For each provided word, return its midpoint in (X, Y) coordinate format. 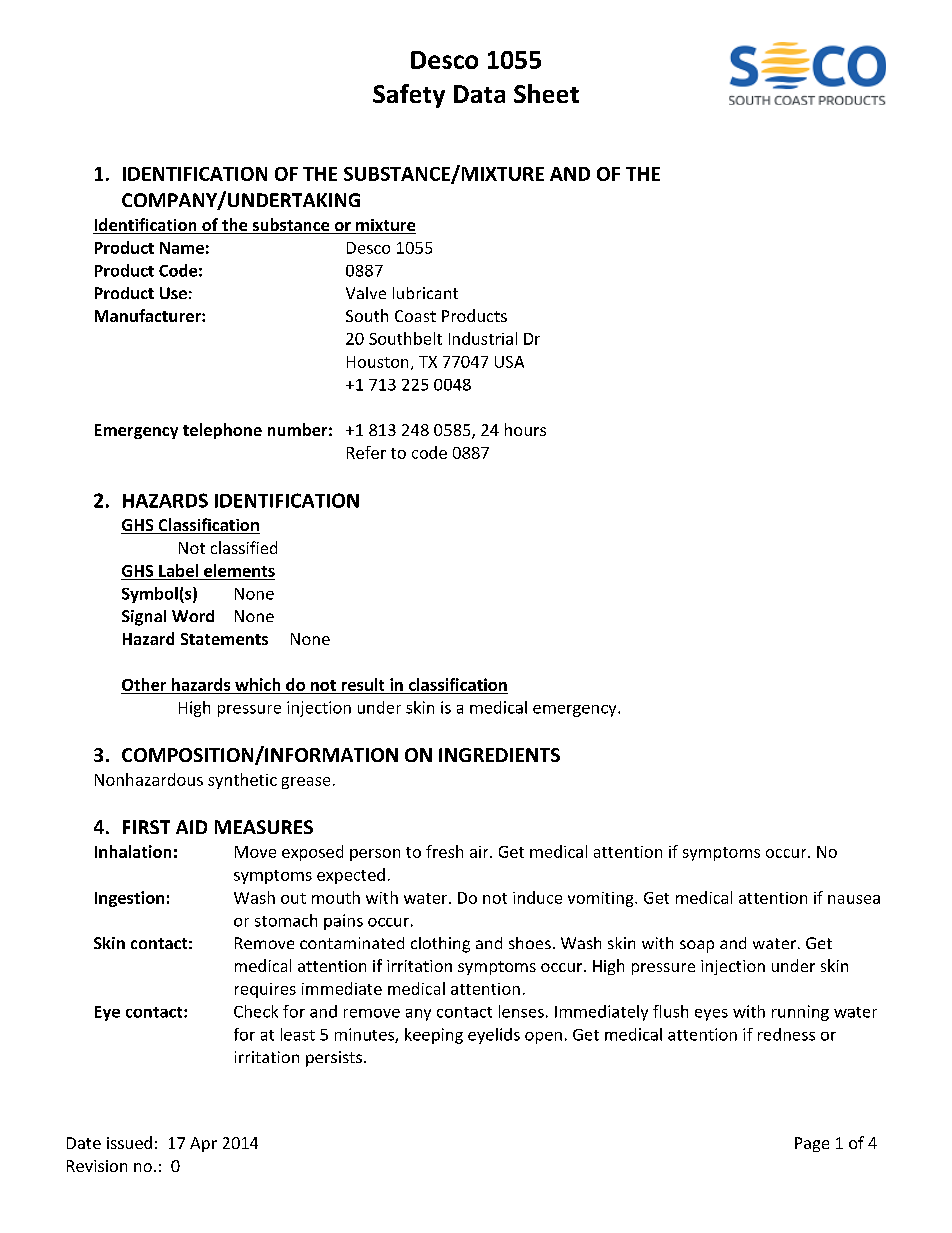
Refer (366, 452)
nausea (854, 899)
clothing (440, 945)
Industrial (483, 338)
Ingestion (129, 899)
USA (509, 362)
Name (182, 248)
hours (525, 429)
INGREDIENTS (499, 755)
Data (479, 94)
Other (144, 684)
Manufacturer (149, 315)
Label (178, 570)
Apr (203, 1144)
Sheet (546, 93)
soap (697, 946)
